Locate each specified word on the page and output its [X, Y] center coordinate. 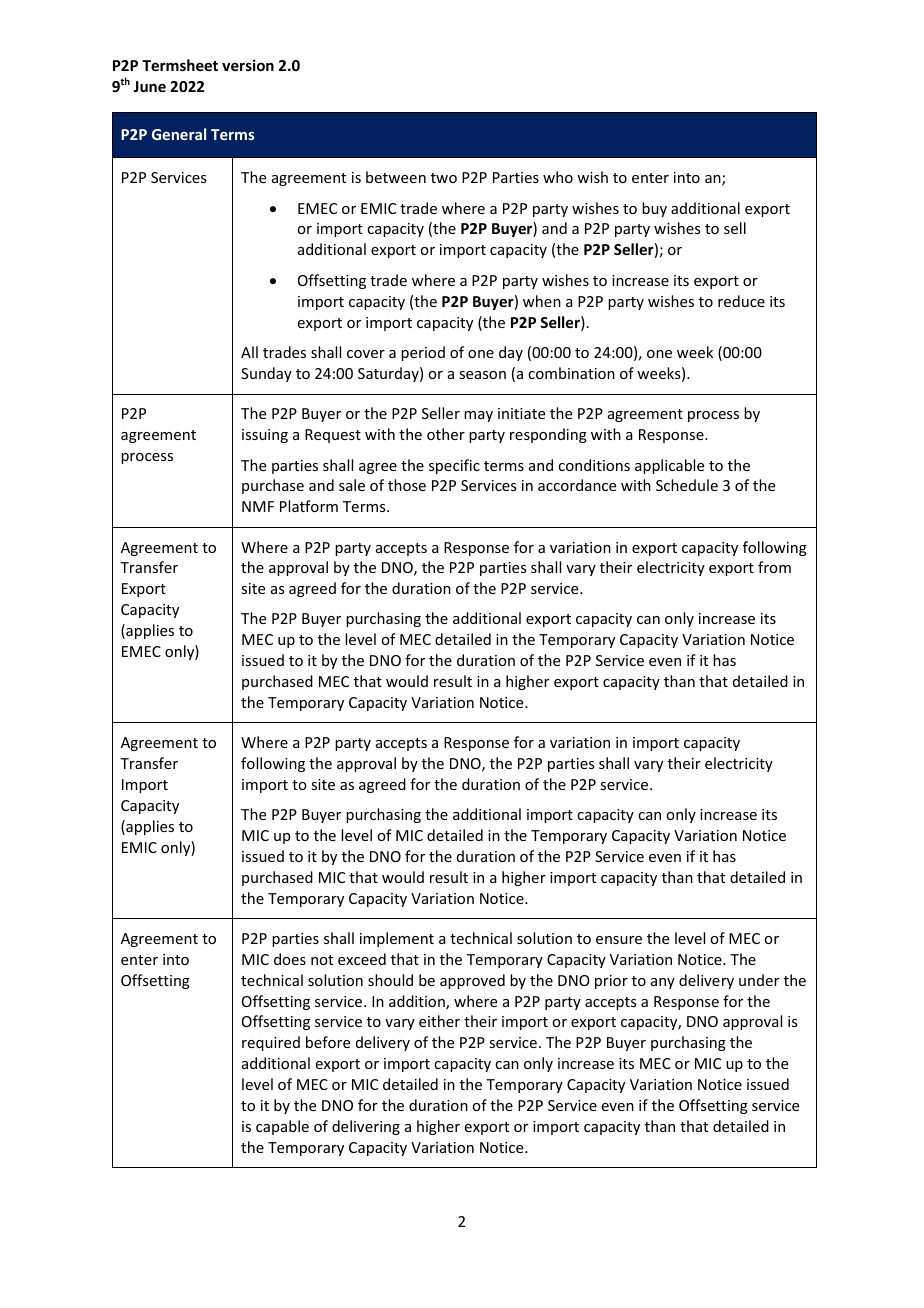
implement [397, 939]
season [482, 375]
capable [282, 1127]
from [774, 567]
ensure [619, 940]
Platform [309, 506]
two [444, 178]
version [248, 65]
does [290, 959]
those [407, 485]
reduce [741, 301]
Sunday [266, 374]
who [558, 177]
